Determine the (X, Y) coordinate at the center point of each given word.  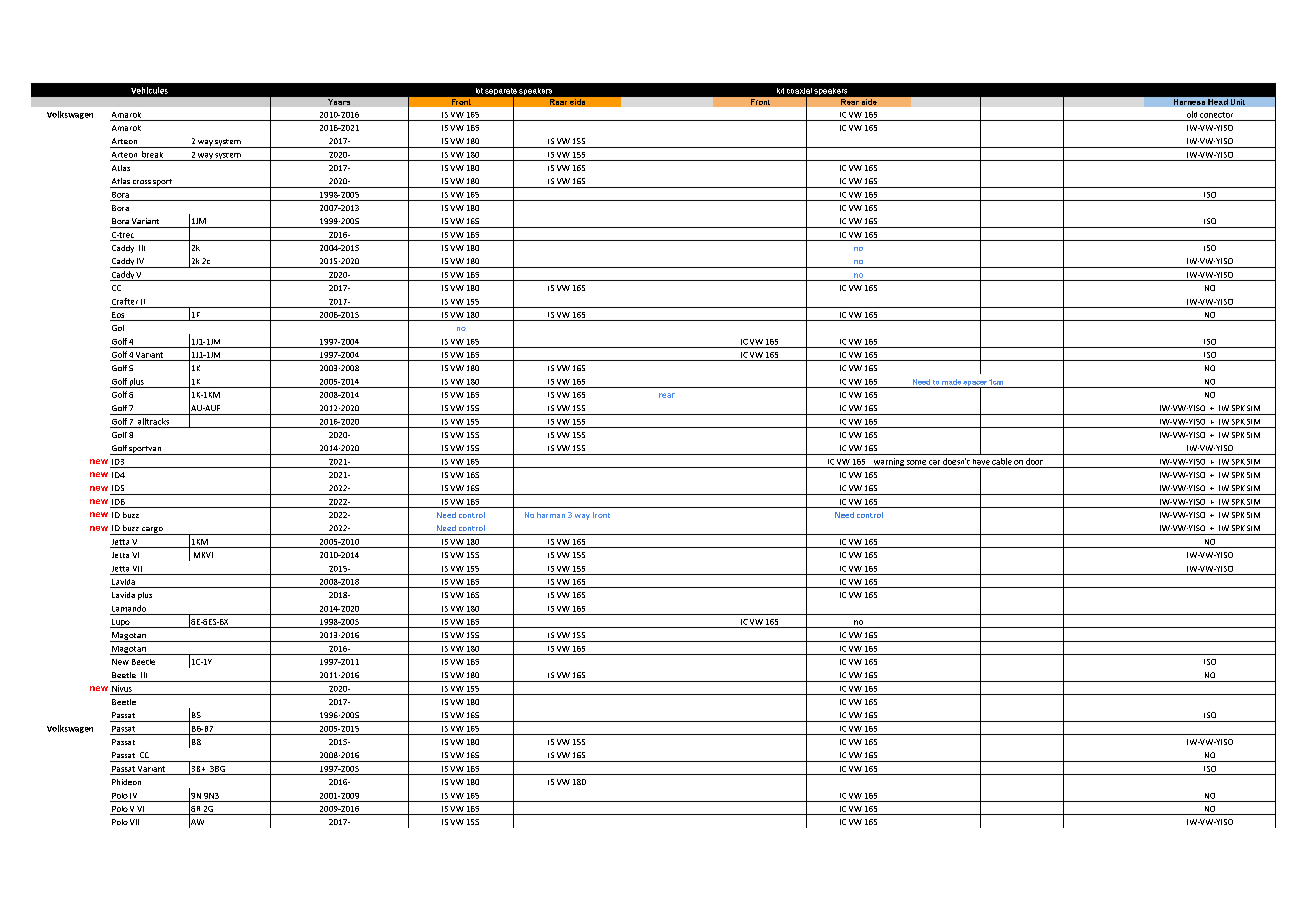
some (916, 462)
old (1192, 114)
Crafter (125, 301)
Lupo (121, 623)
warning (889, 463)
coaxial (799, 91)
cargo (152, 531)
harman (551, 515)
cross (142, 182)
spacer (975, 384)
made (951, 382)
